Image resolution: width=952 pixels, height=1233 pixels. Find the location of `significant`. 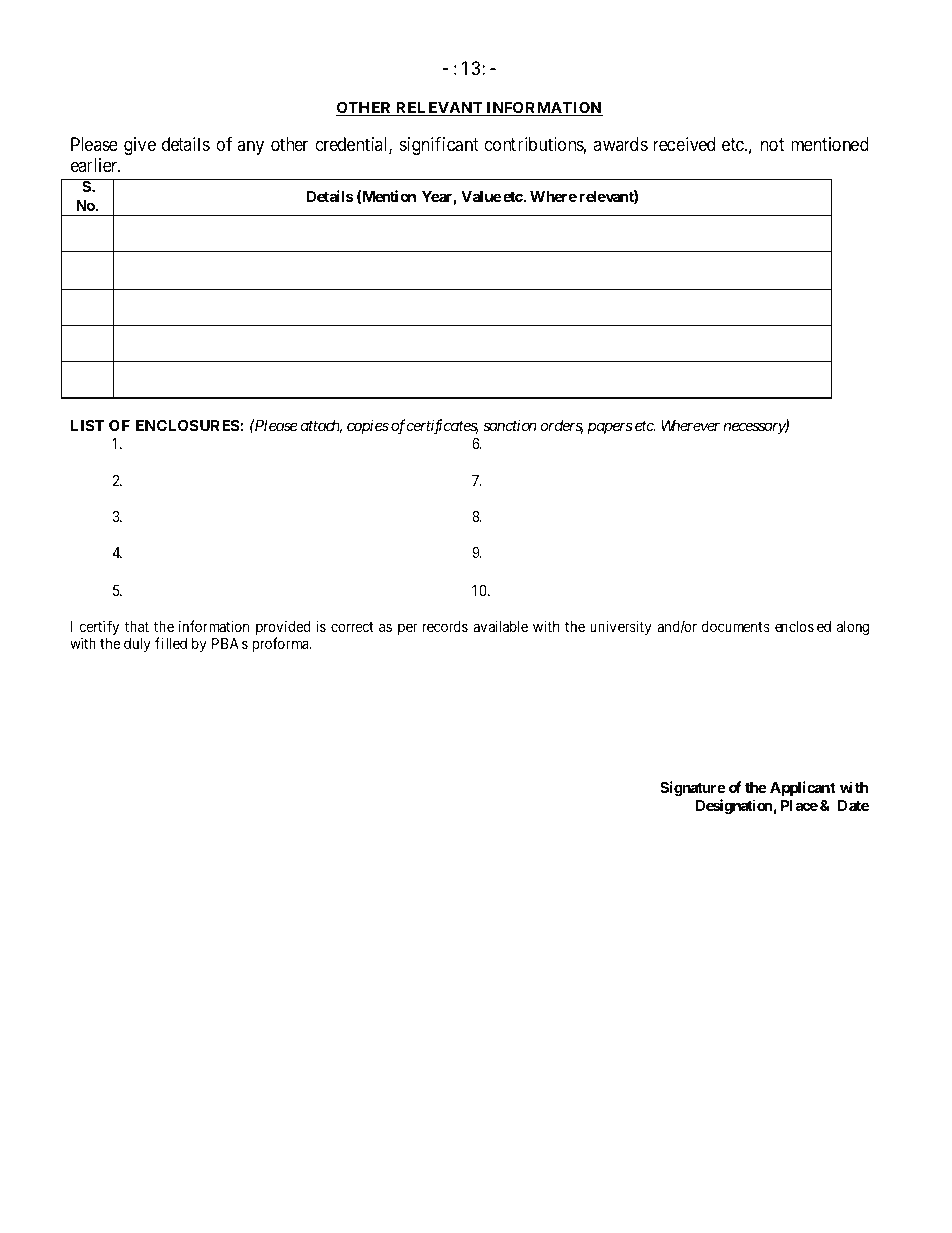

significant is located at coordinates (439, 146).
